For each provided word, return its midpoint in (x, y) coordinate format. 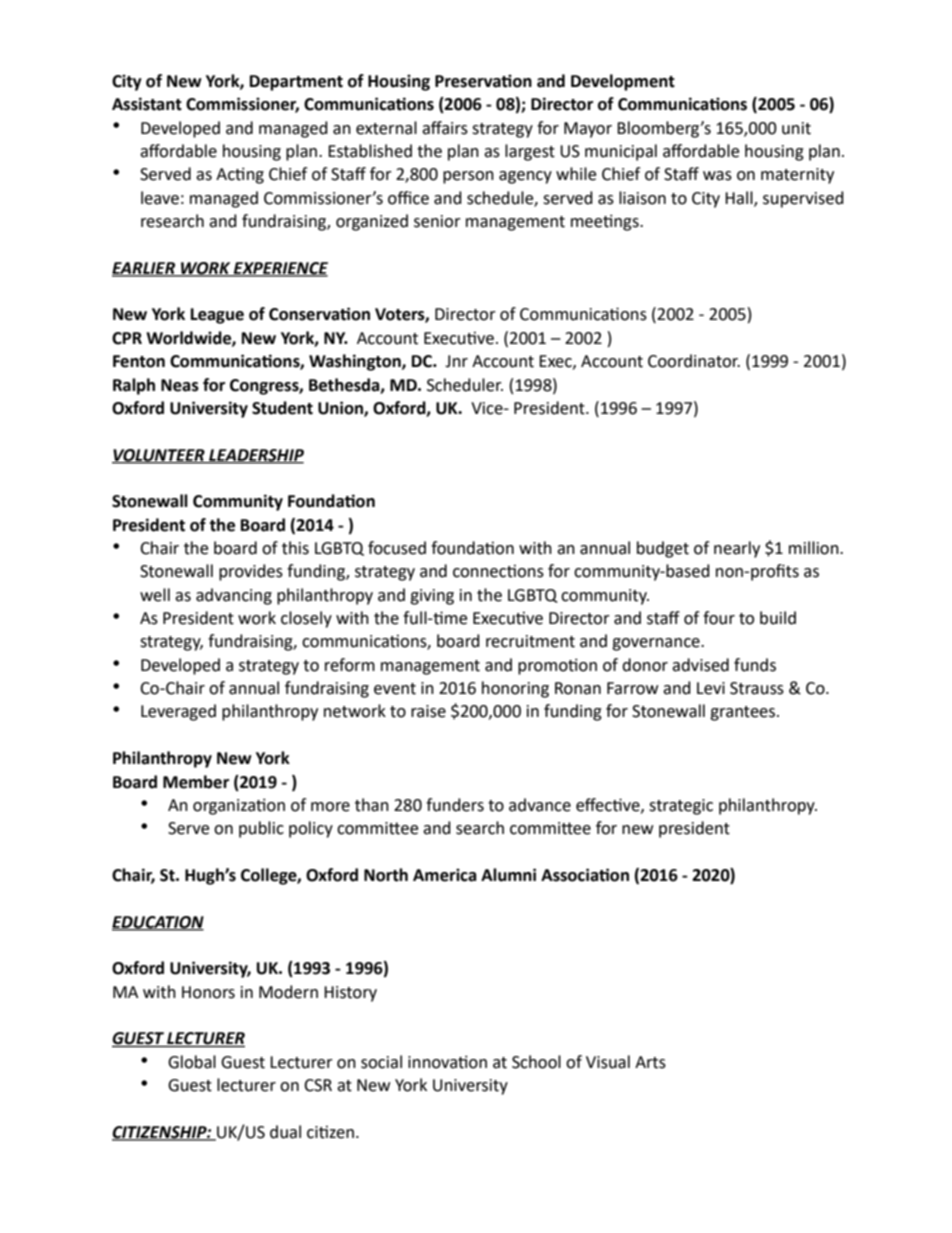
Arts (650, 1062)
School (536, 1062)
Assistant (147, 104)
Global (192, 1062)
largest (530, 152)
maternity (797, 176)
